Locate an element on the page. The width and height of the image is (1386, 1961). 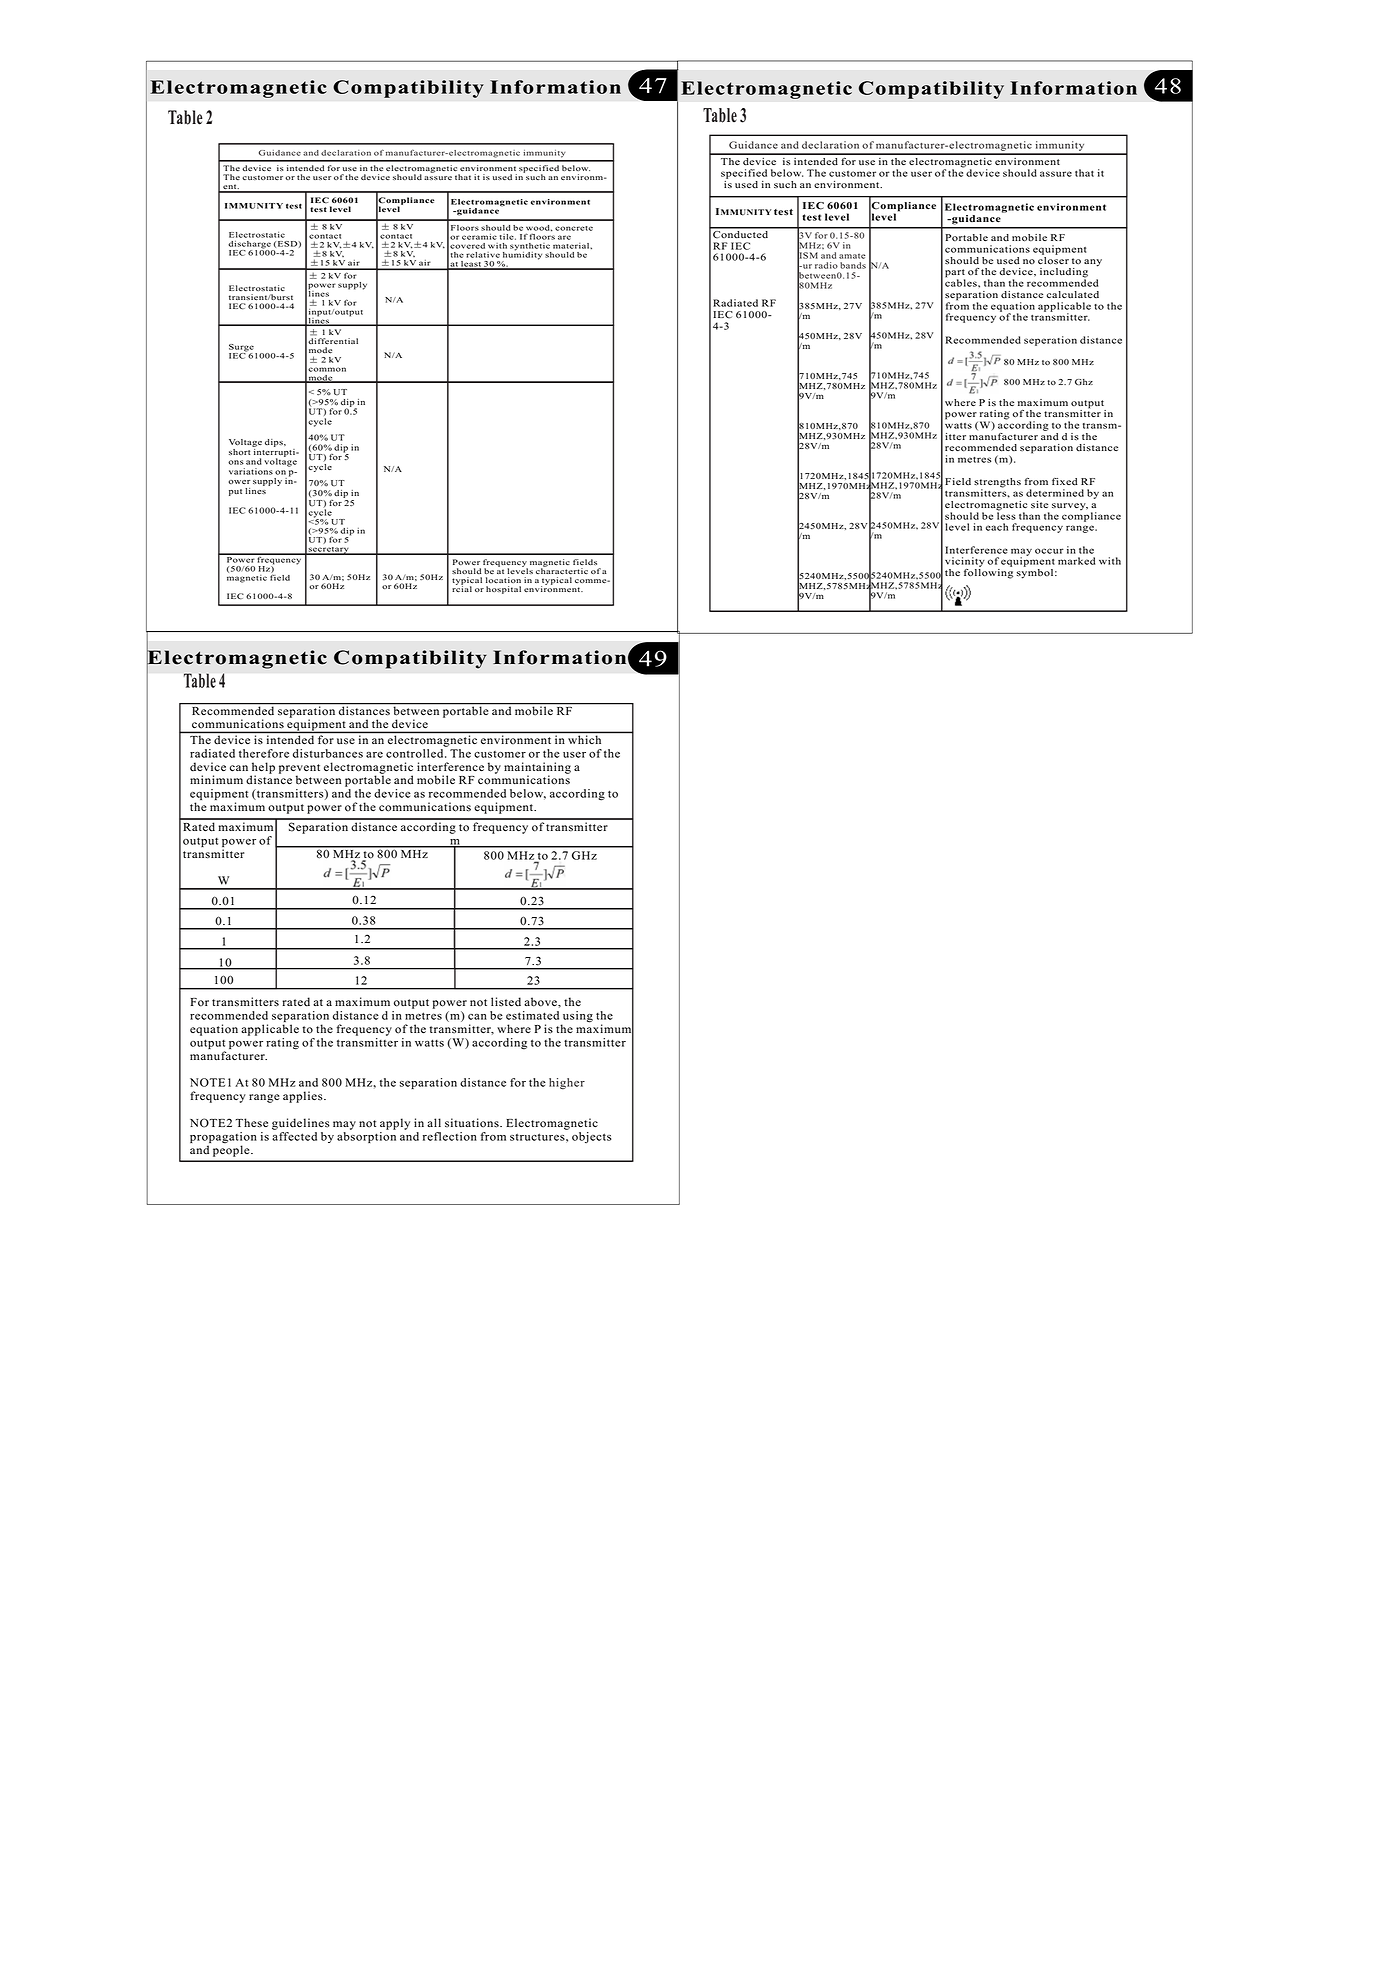
applies is located at coordinates (304, 1097).
